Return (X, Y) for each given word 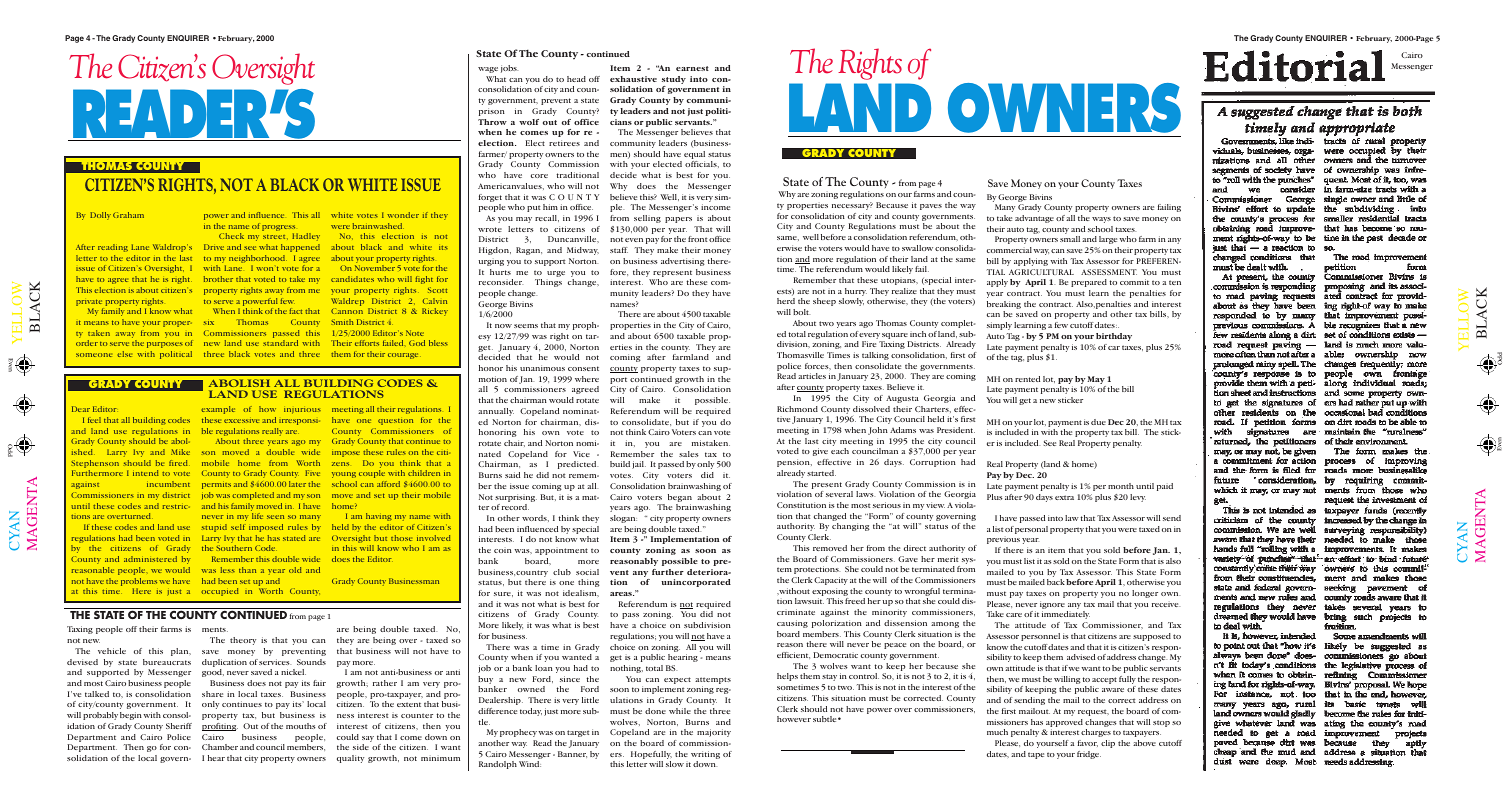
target (578, 733)
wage (488, 70)
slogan (623, 519)
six (208, 323)
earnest (692, 68)
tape (1036, 755)
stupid (214, 528)
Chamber (220, 747)
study (674, 81)
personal (1031, 530)
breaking (1004, 306)
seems (526, 326)
